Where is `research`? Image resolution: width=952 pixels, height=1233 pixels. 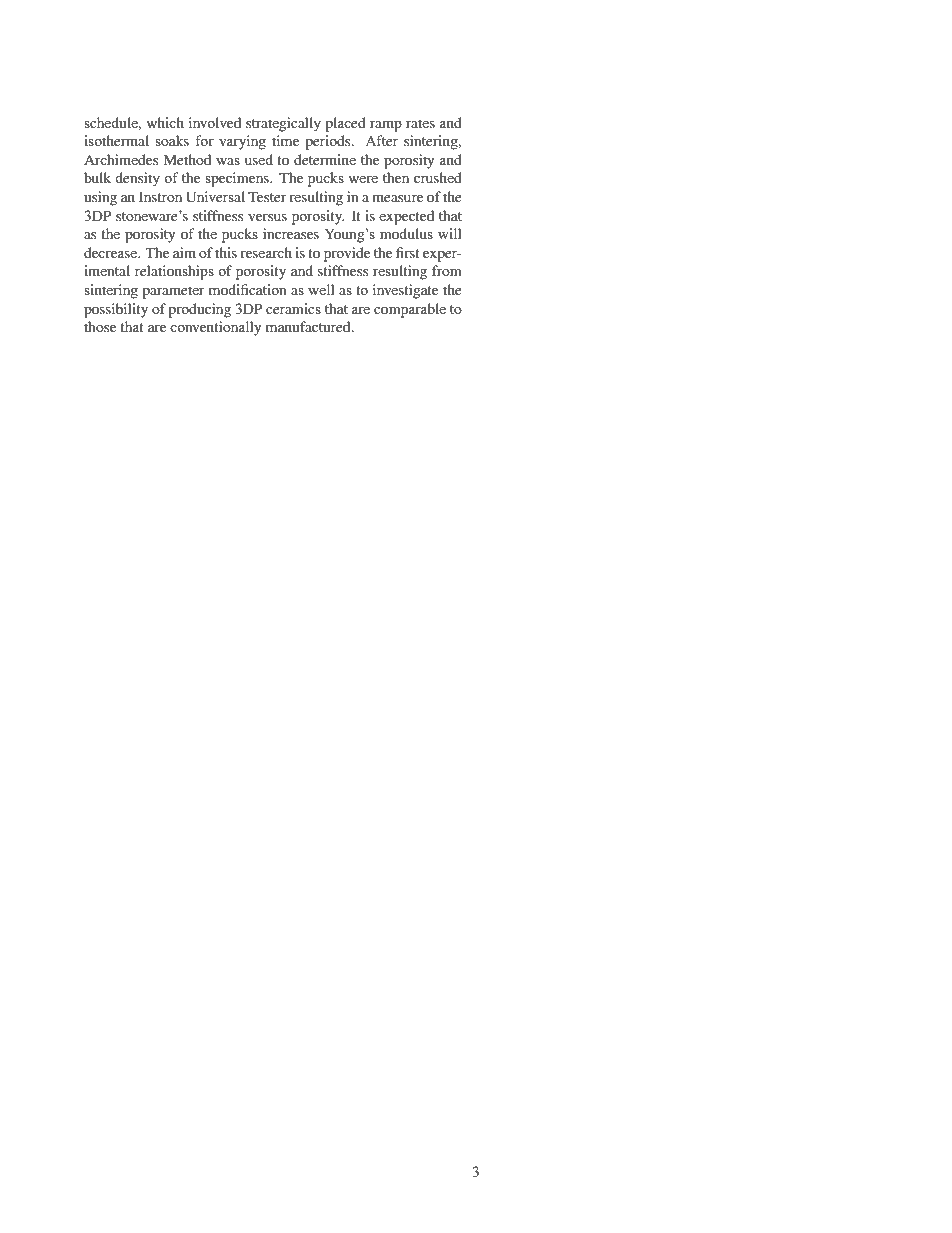 research is located at coordinates (266, 252).
